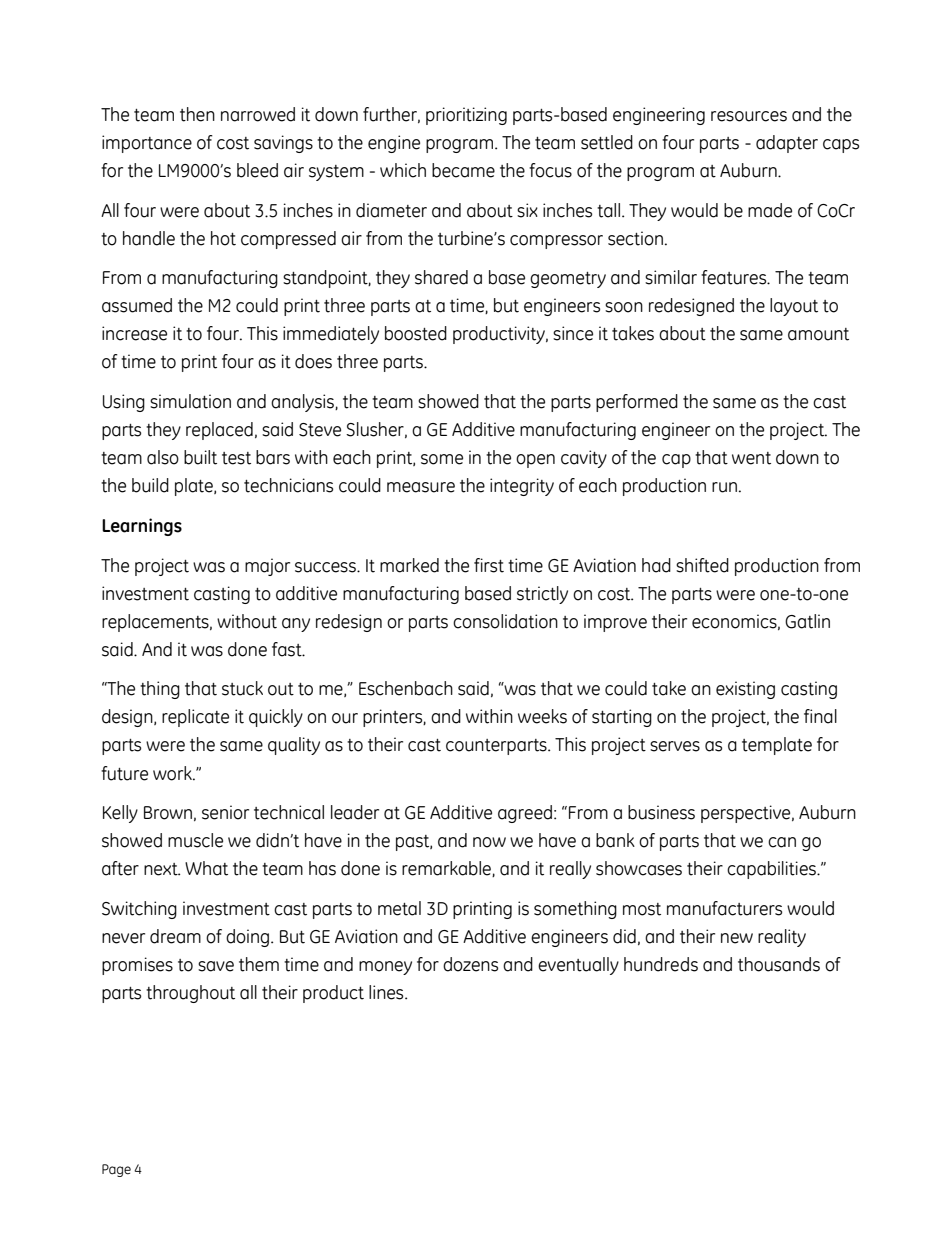  What do you see at coordinates (387, 992) in the document?
I see `lines` at bounding box center [387, 992].
